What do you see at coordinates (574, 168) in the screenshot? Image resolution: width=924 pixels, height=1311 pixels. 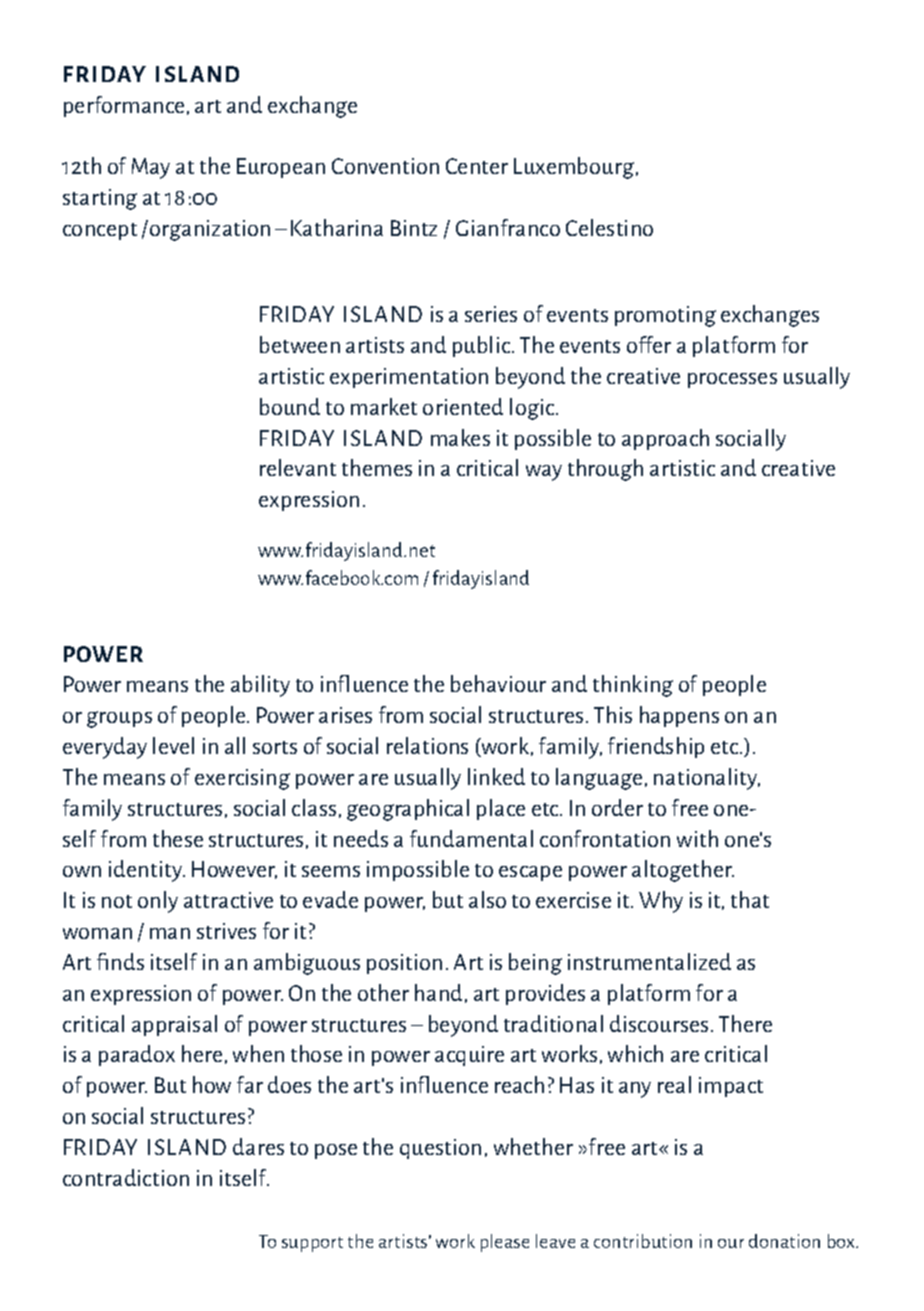 I see `Luxembourg` at bounding box center [574, 168].
